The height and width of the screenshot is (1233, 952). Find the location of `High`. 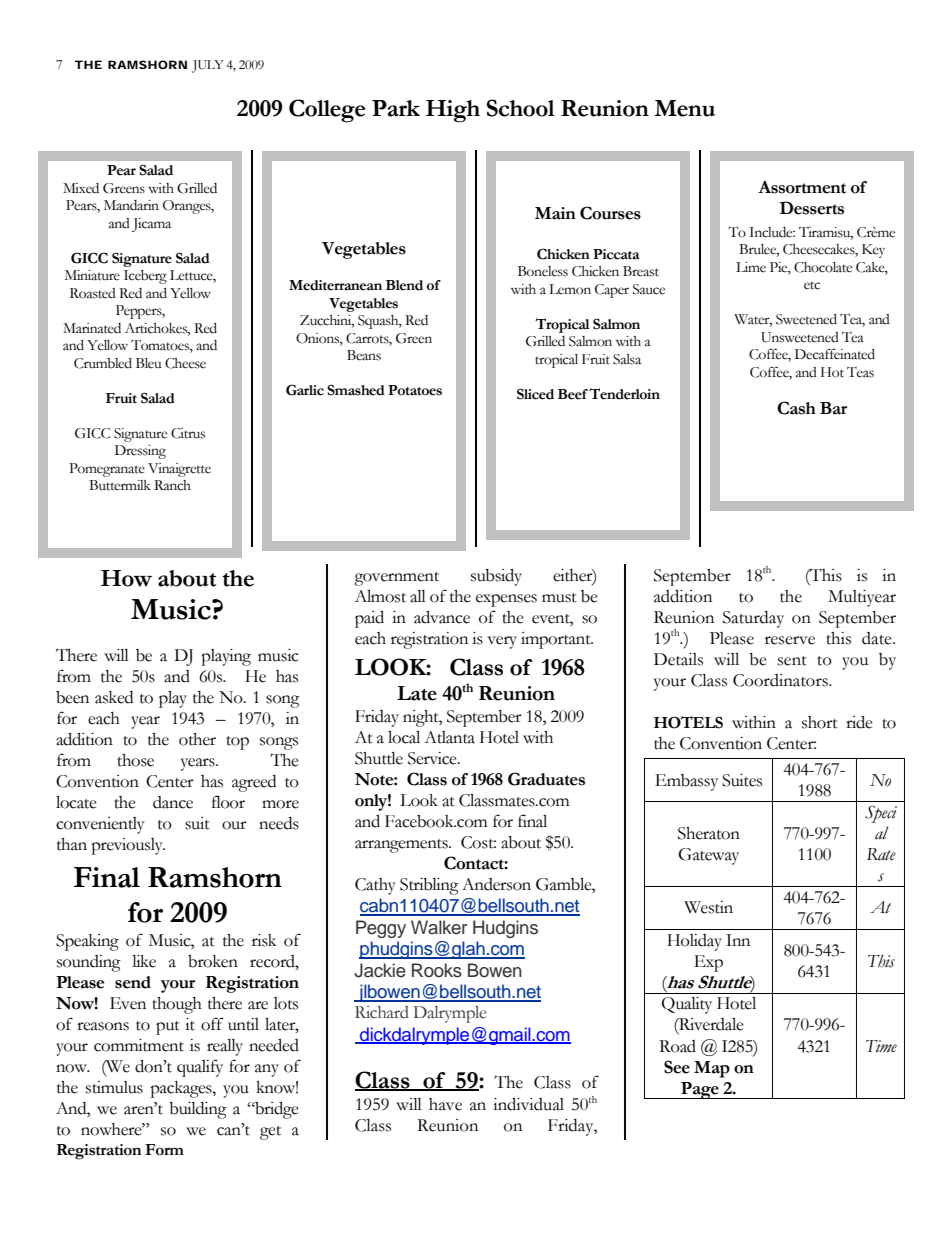

High is located at coordinates (453, 111).
